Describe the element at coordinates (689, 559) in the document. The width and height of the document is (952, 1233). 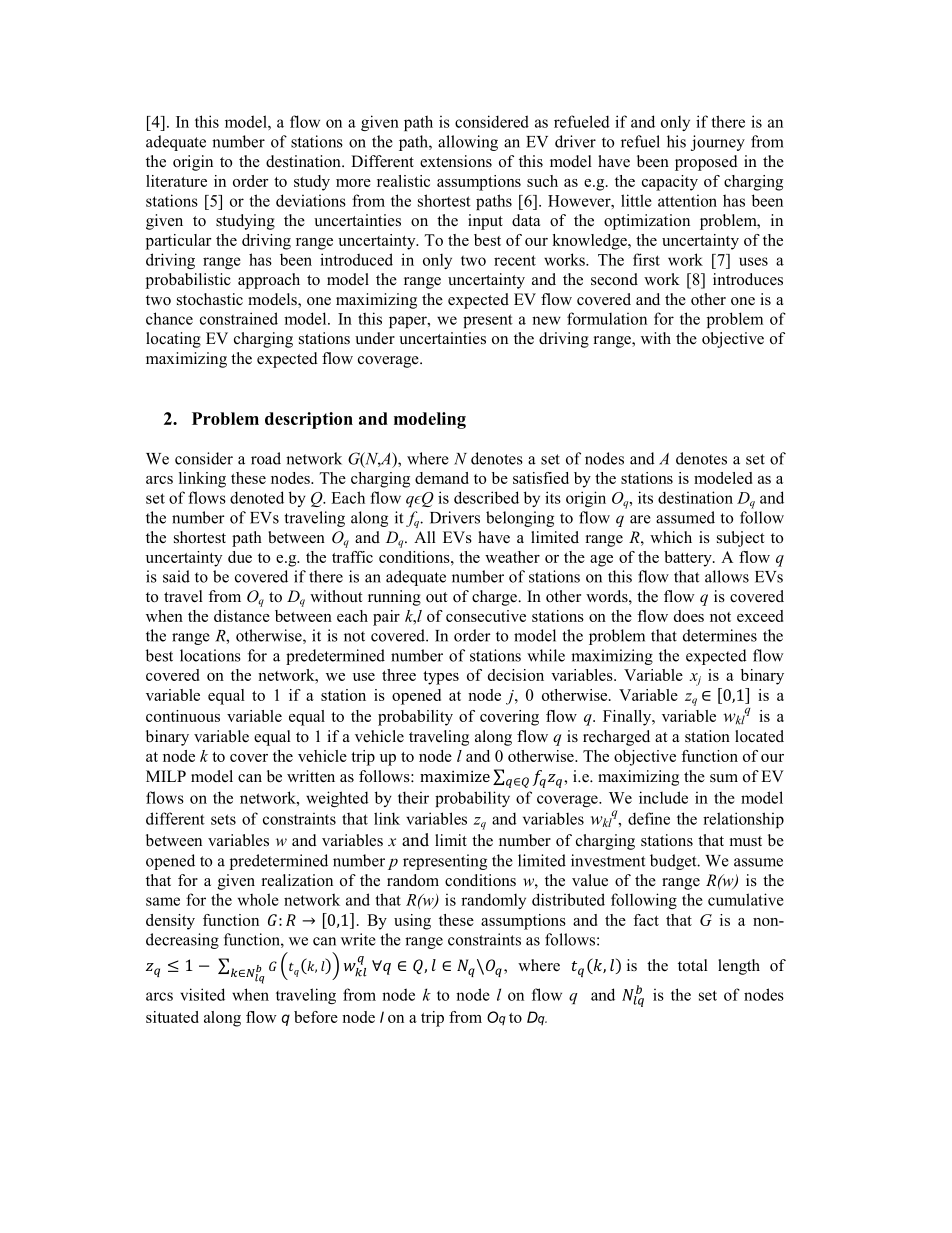
I see `battery` at that location.
